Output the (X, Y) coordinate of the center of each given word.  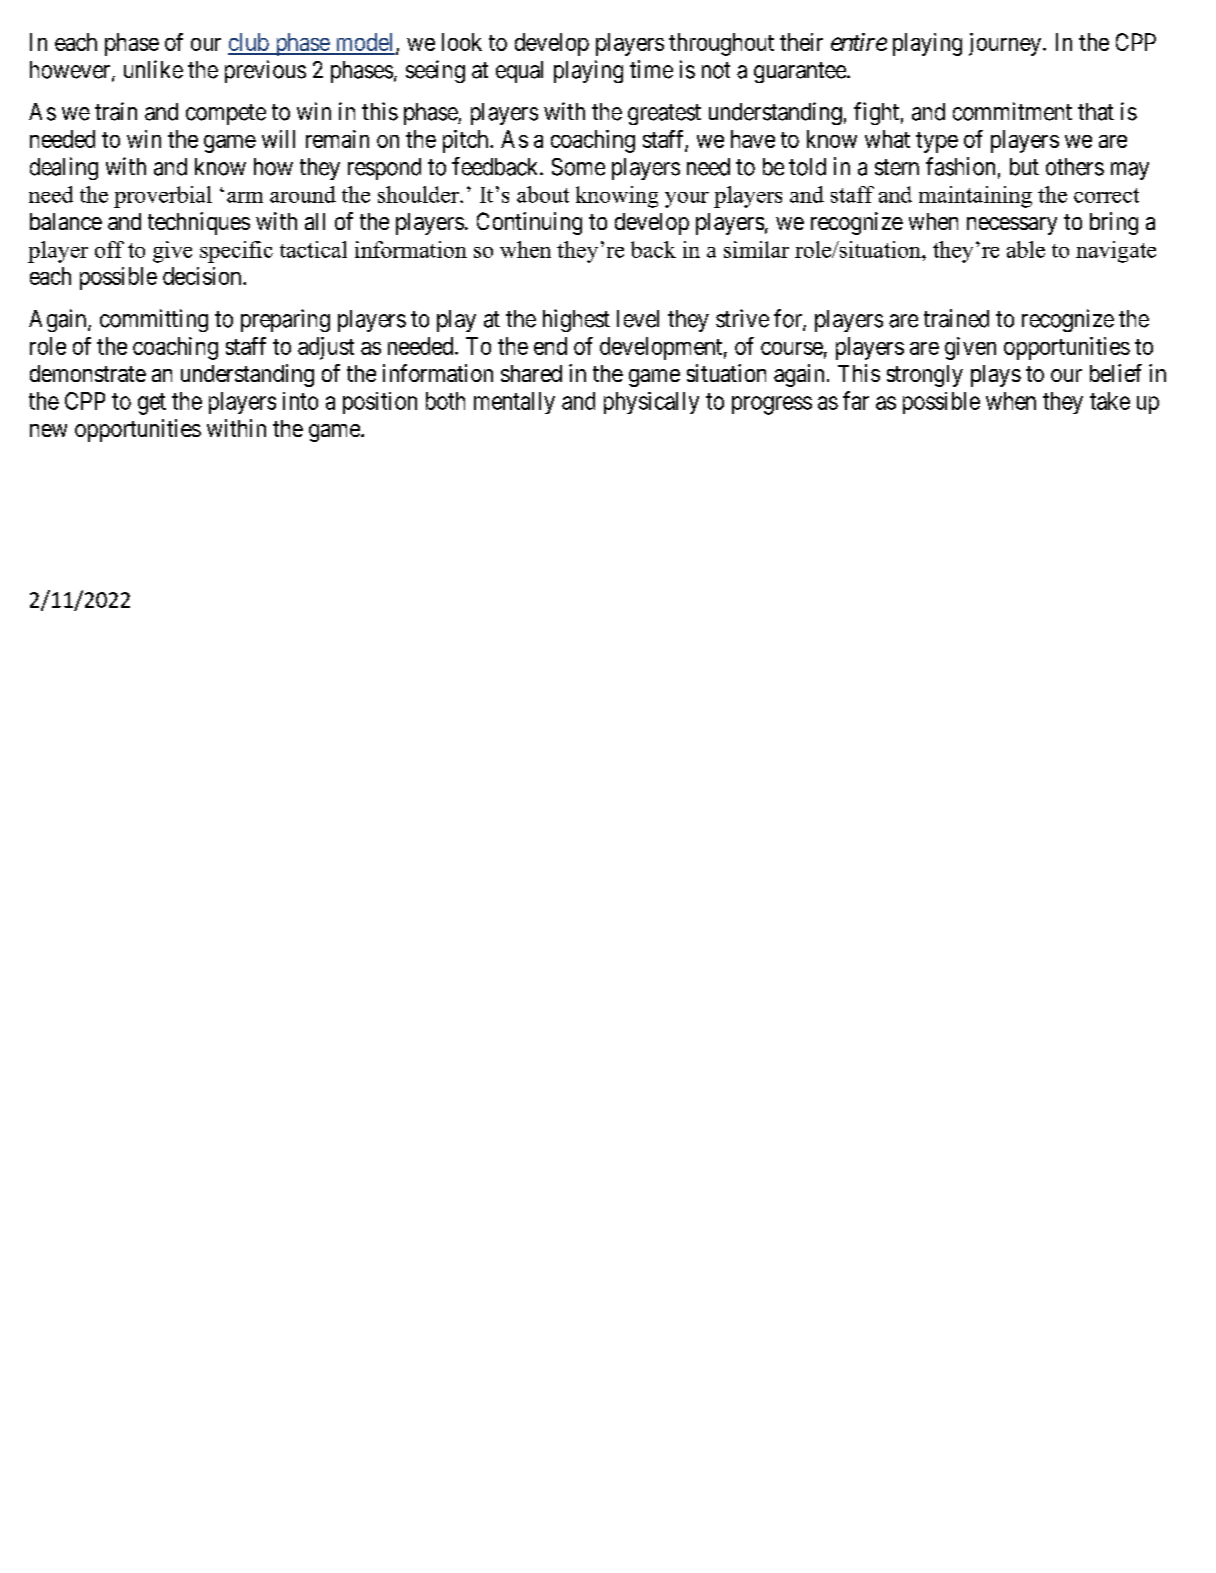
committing (154, 320)
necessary (1012, 226)
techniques (199, 223)
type (937, 142)
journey (1005, 44)
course (792, 348)
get (152, 404)
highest (576, 320)
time (651, 69)
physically (651, 403)
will (278, 139)
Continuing (529, 223)
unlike (153, 69)
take (1110, 401)
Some (578, 167)
